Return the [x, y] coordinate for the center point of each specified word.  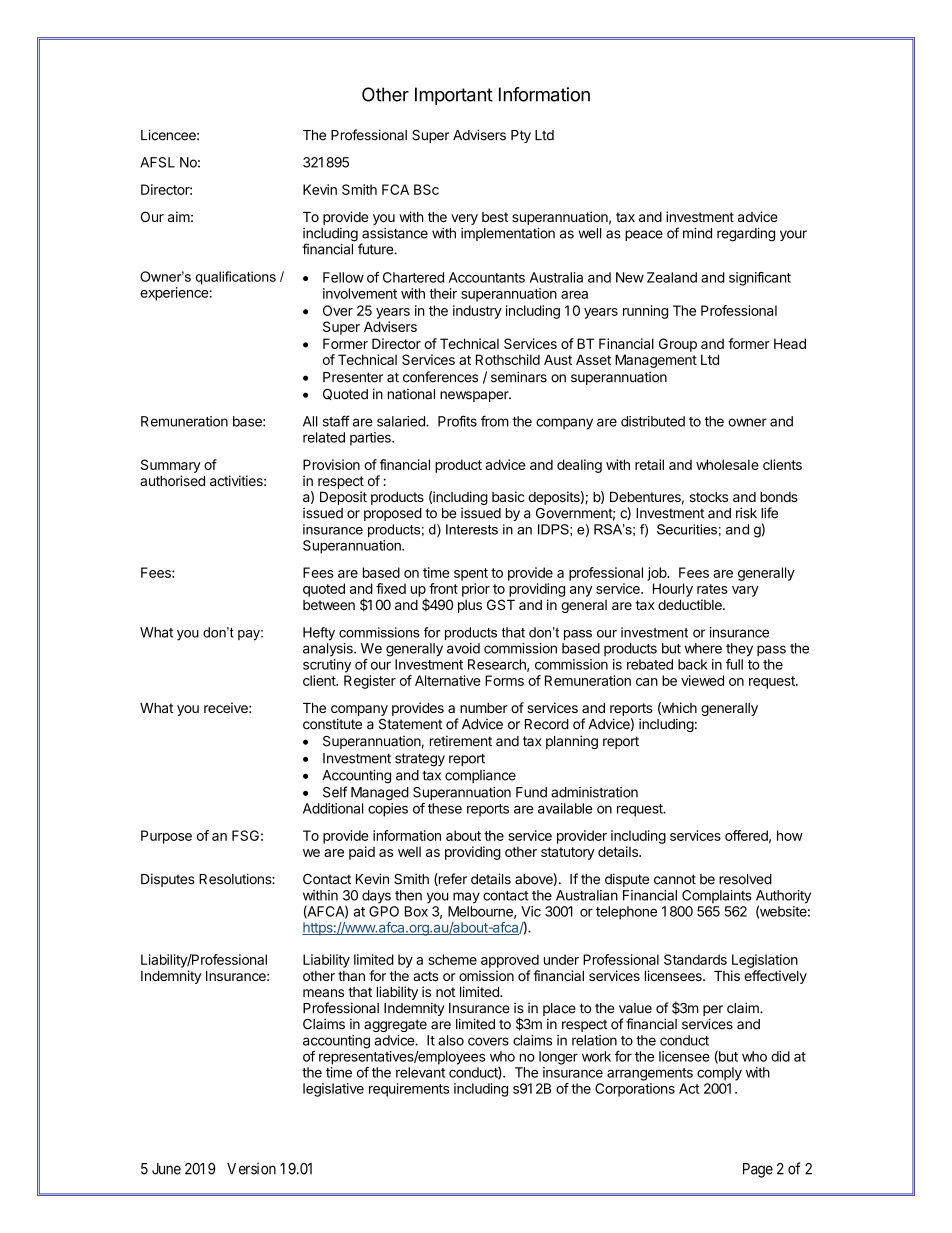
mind [697, 233]
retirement [461, 741]
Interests [472, 529]
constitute [332, 724]
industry [477, 312]
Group [678, 345]
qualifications [236, 278]
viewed [702, 680]
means [323, 993]
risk [746, 513]
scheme [452, 959]
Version [251, 1168]
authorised [172, 480]
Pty [521, 136]
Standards [695, 959]
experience [174, 294]
